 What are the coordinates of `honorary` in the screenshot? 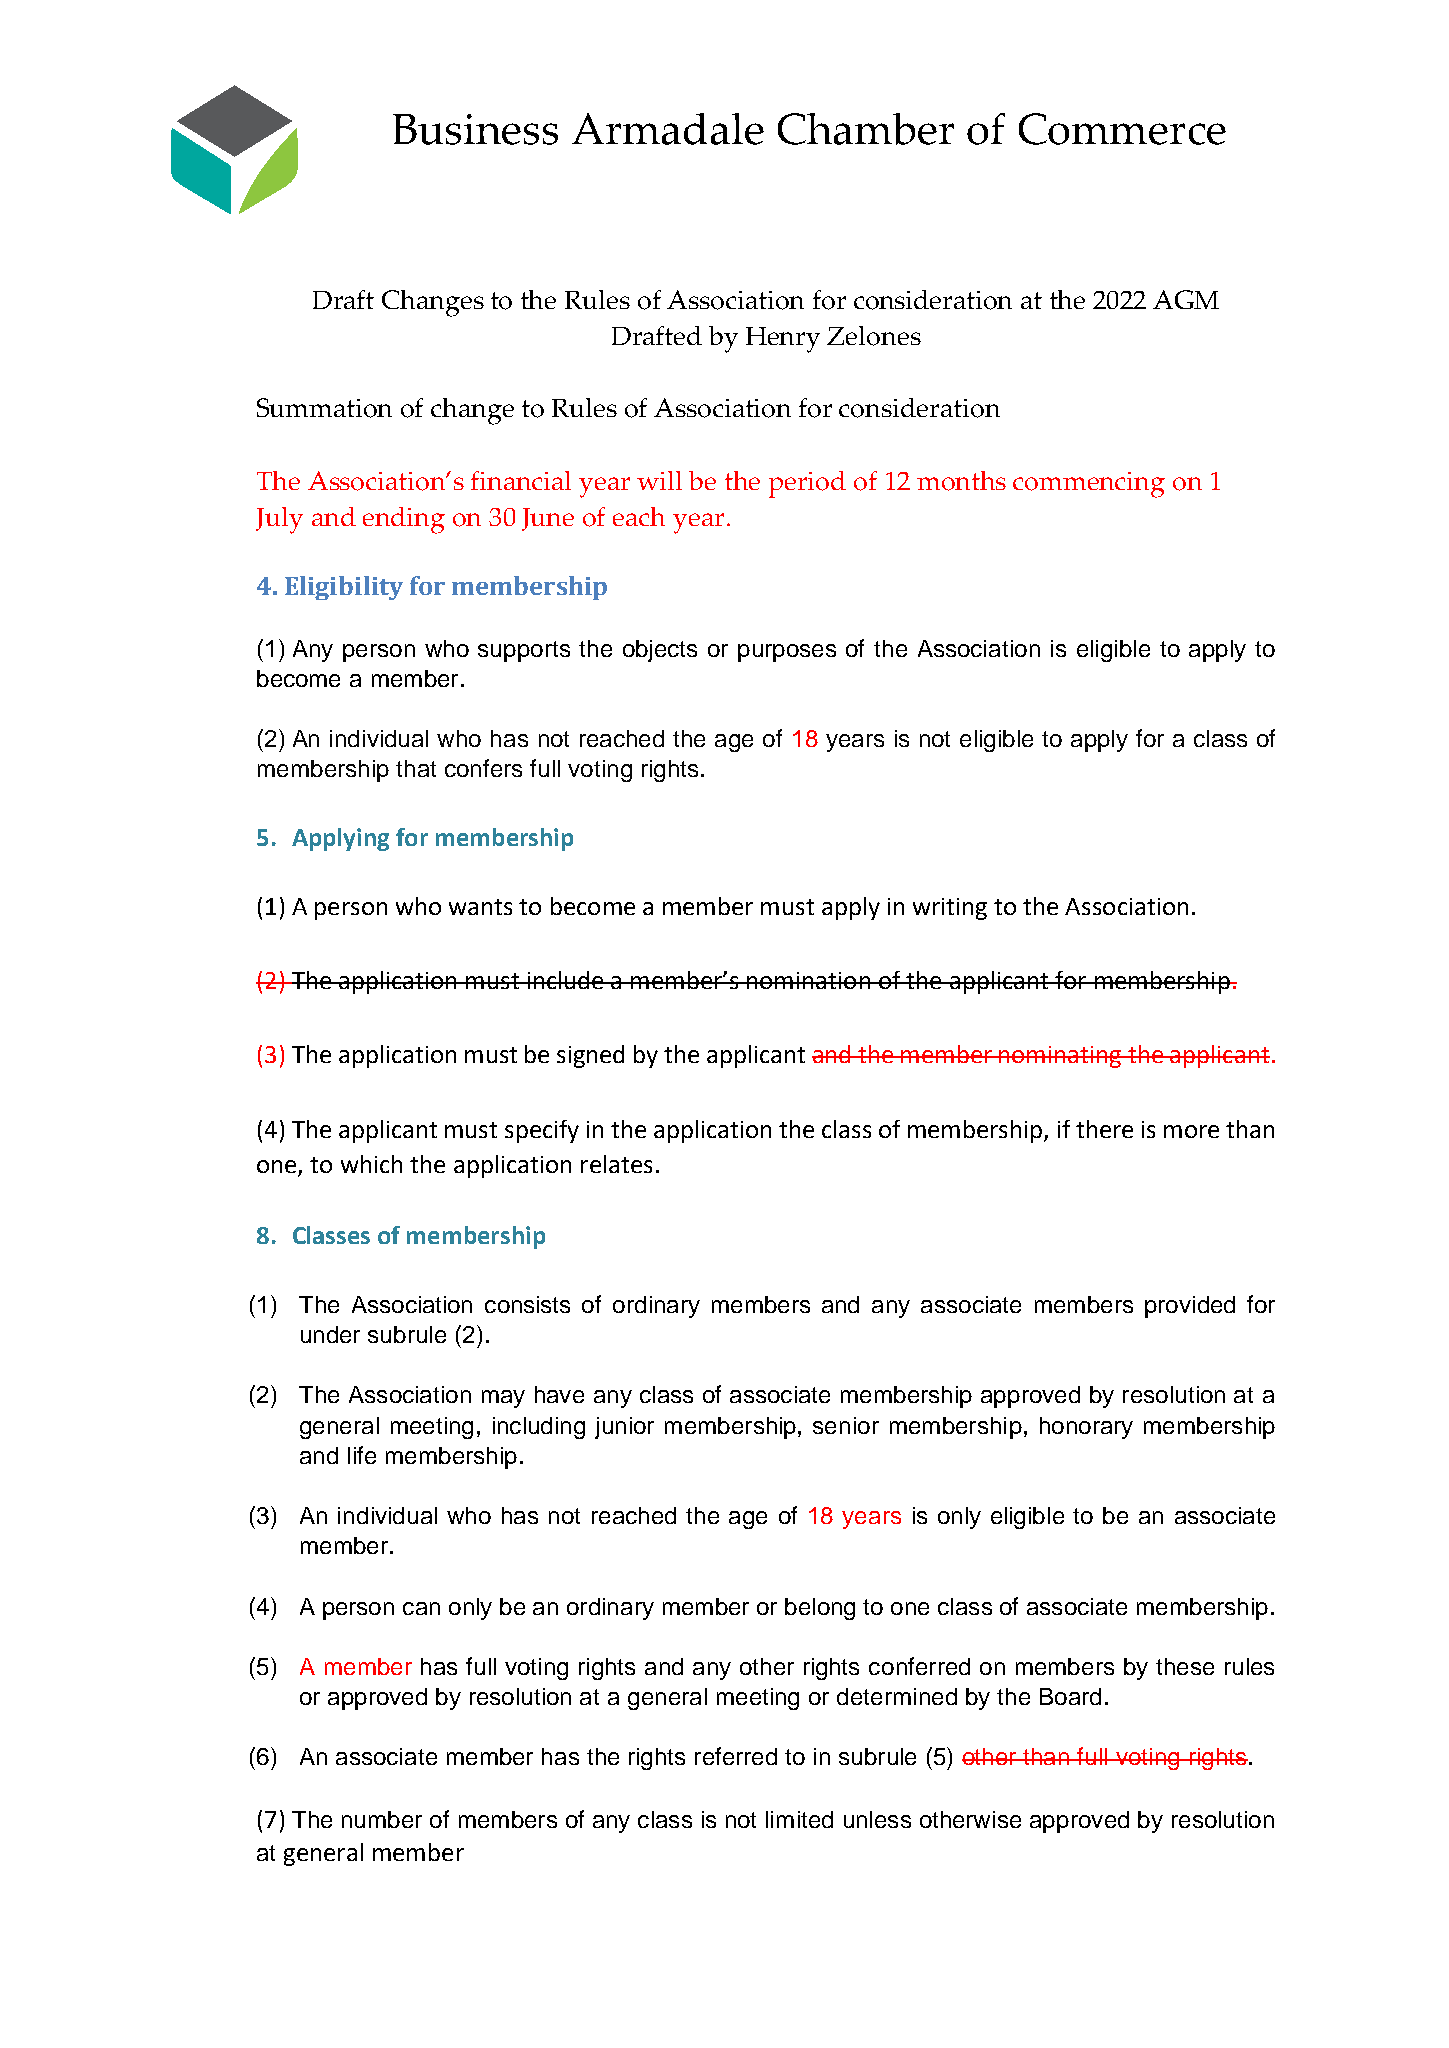 It's located at (1086, 1428).
